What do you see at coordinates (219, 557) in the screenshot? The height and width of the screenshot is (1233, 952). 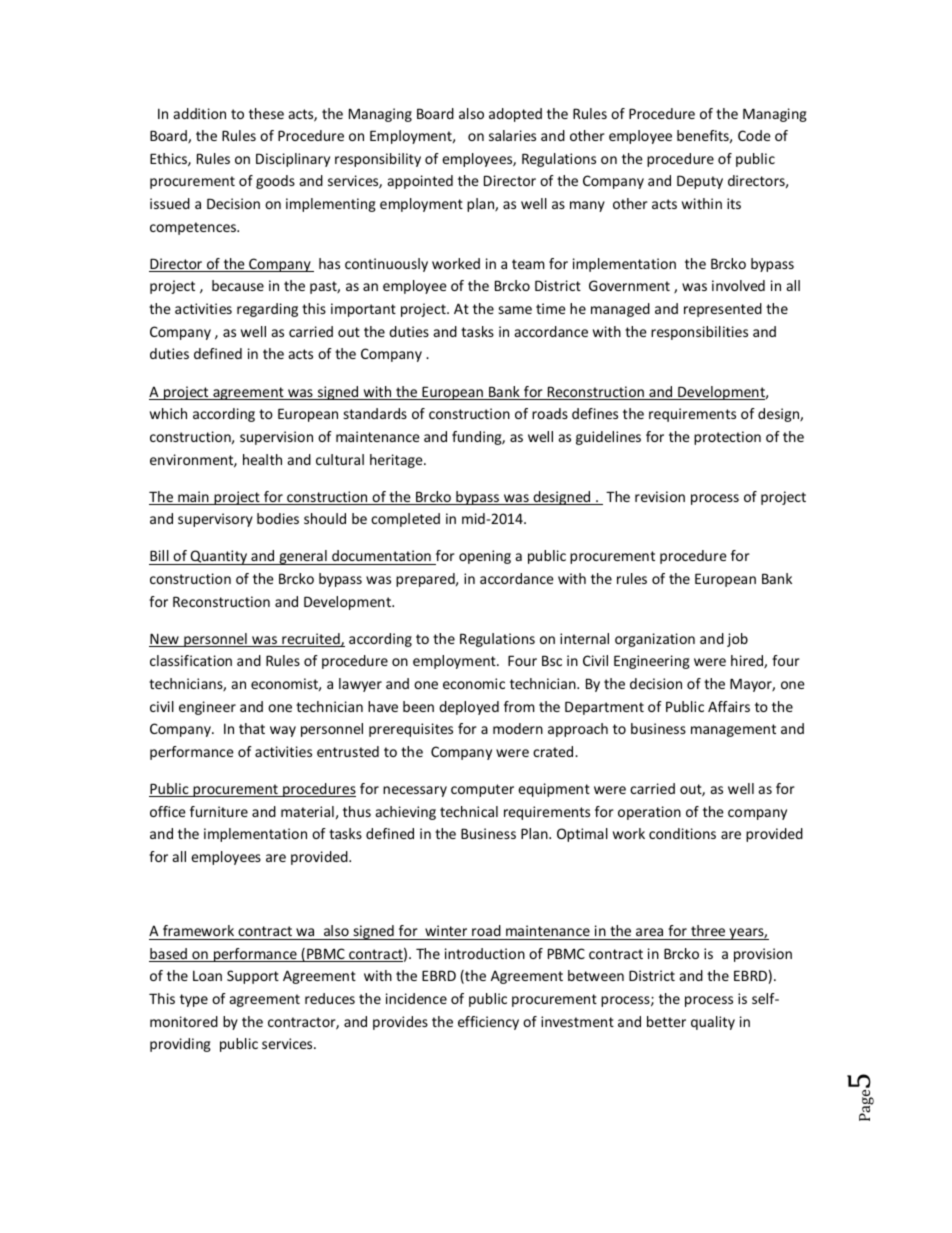 I see `Quantity` at bounding box center [219, 557].
